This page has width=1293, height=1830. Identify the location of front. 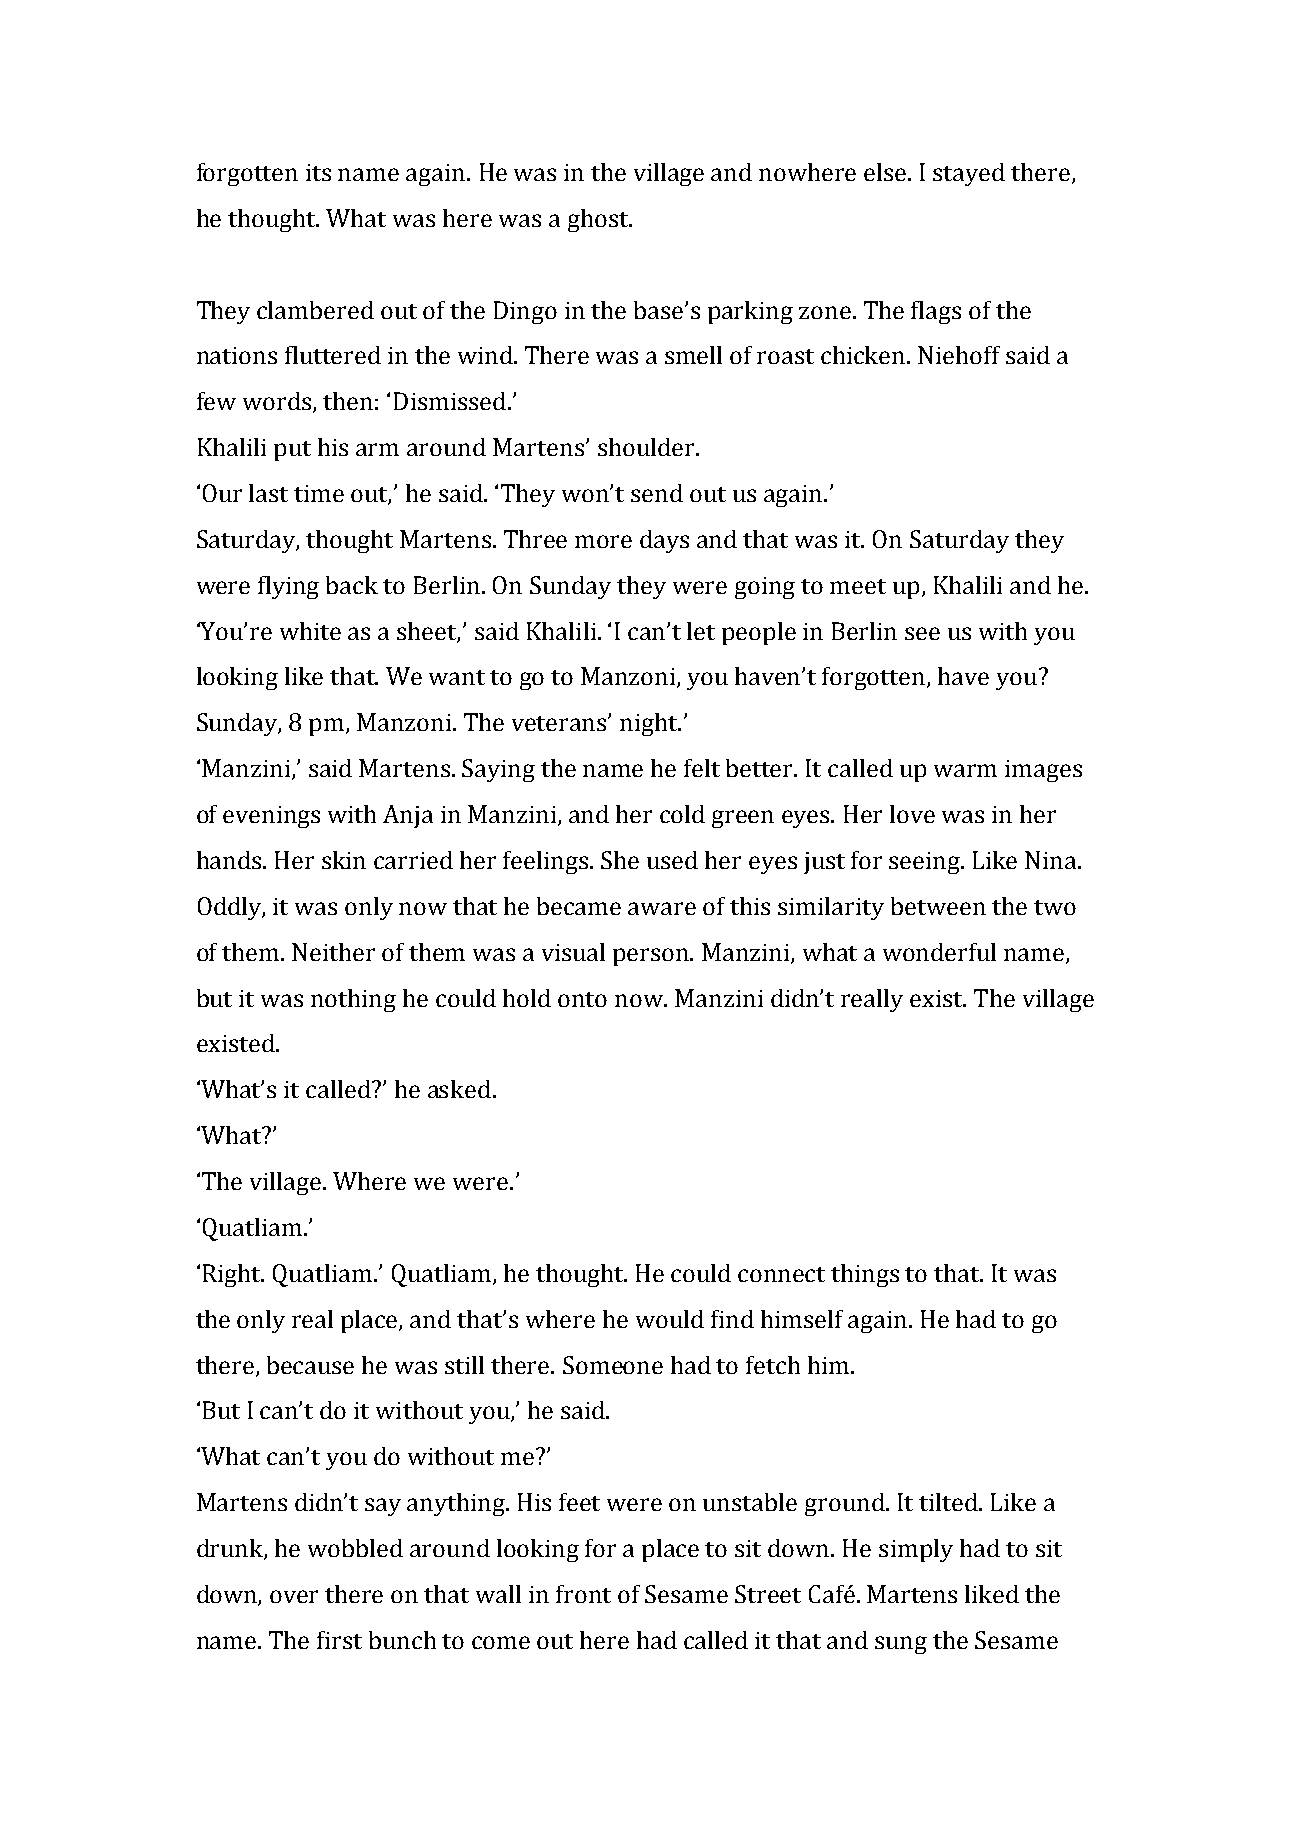
(583, 1594).
